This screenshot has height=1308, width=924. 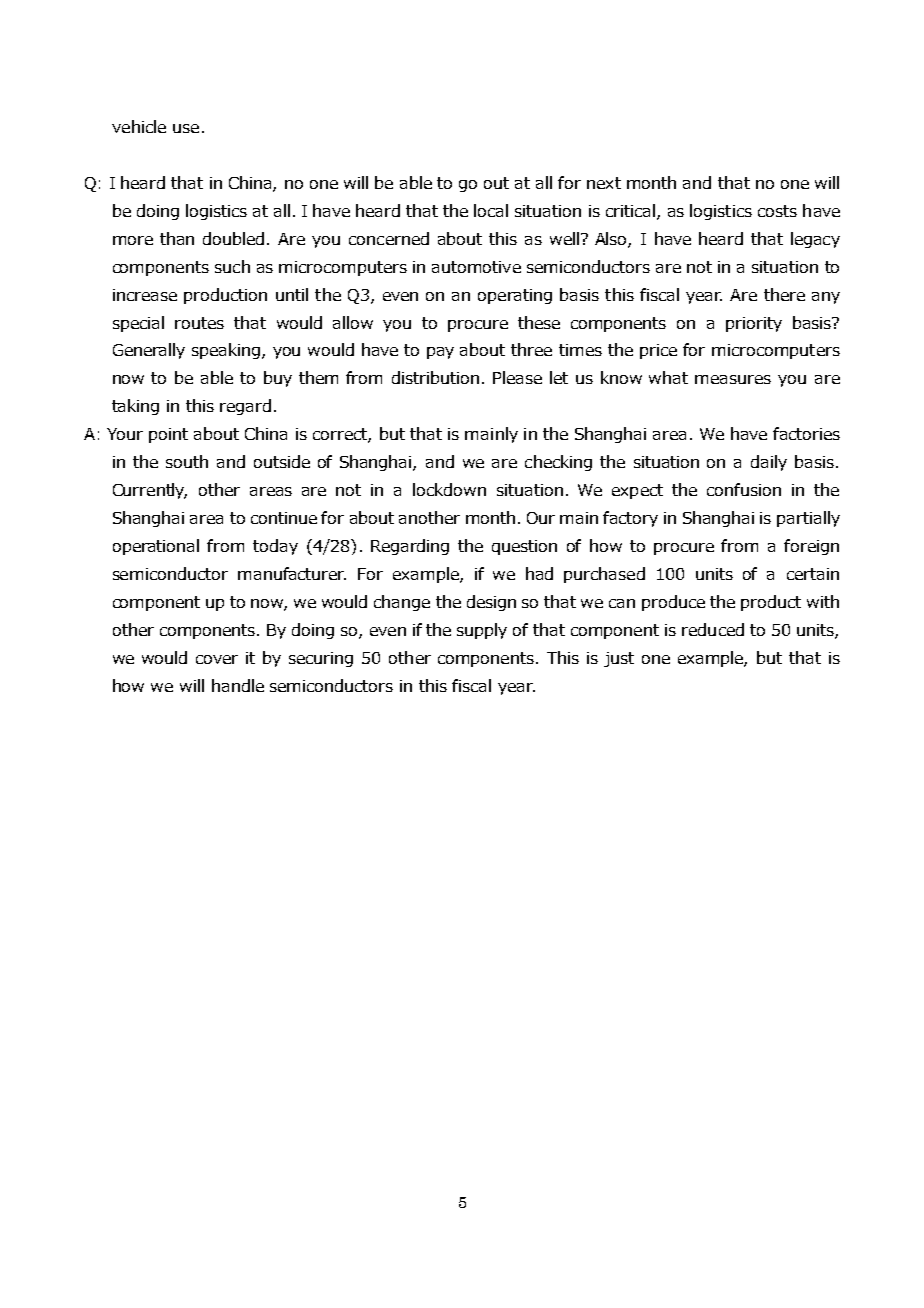 I want to click on cover, so click(x=217, y=659).
